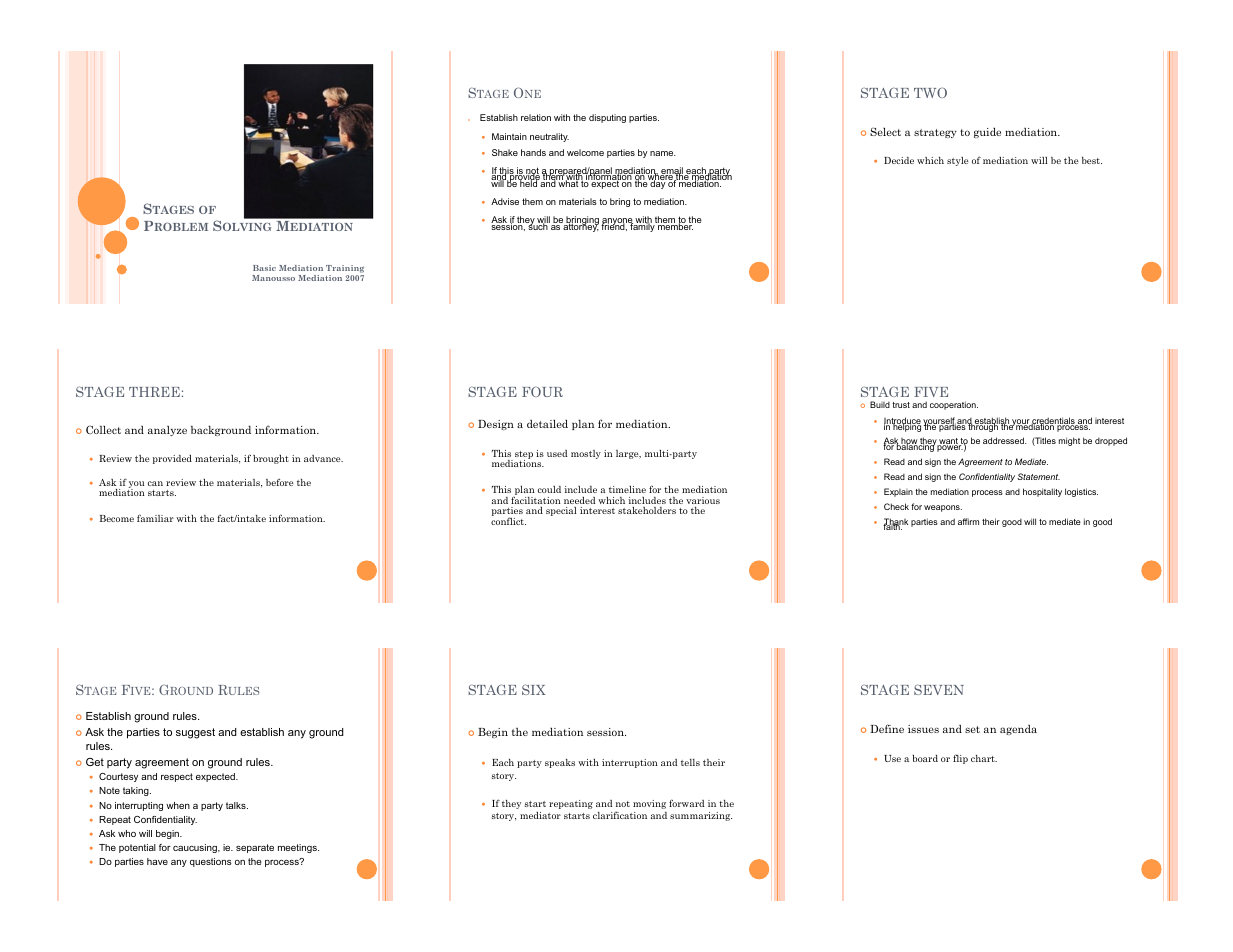  What do you see at coordinates (155, 483) in the screenshot?
I see `can` at bounding box center [155, 483].
